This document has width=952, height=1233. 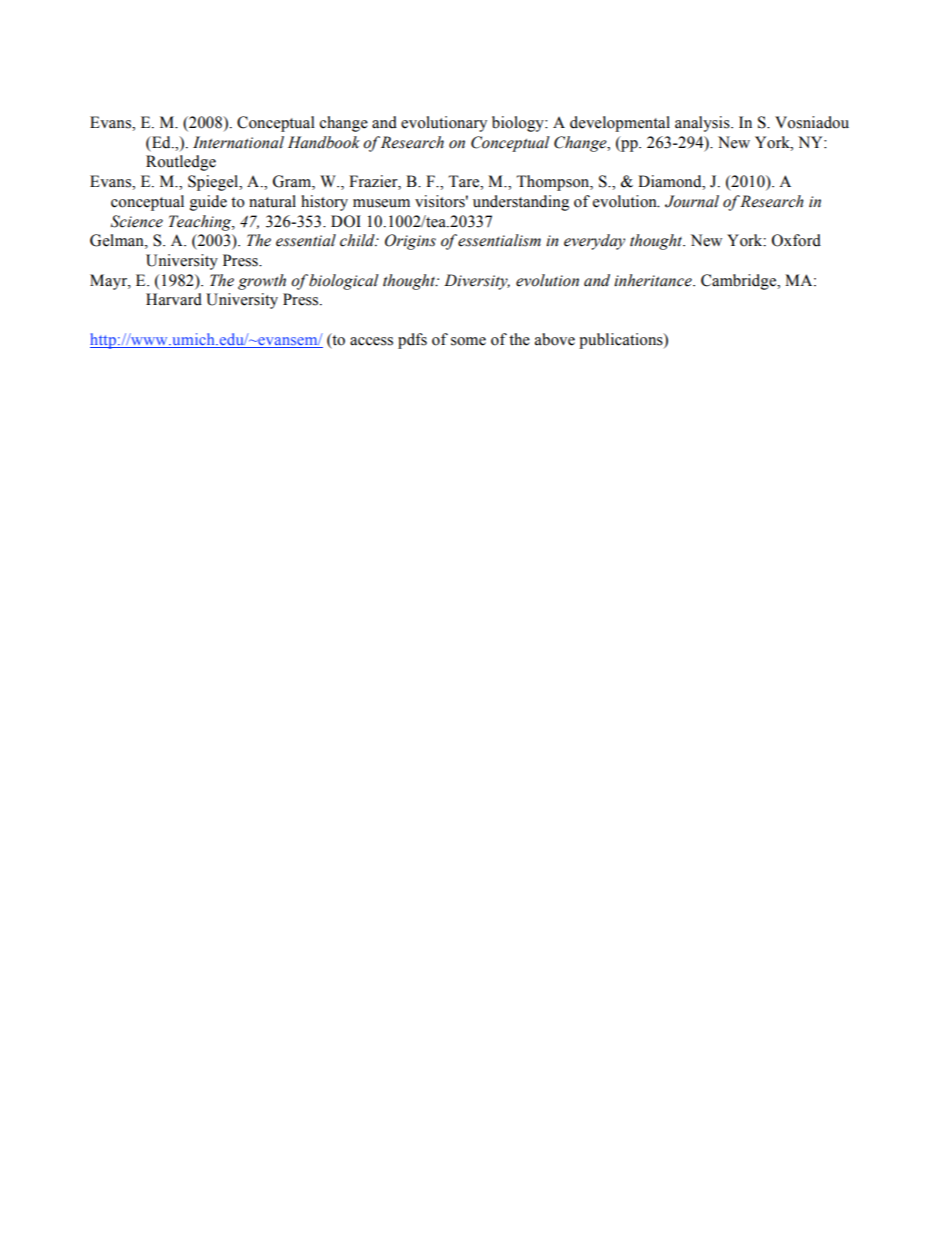 What do you see at coordinates (181, 163) in the document?
I see `Routledge` at bounding box center [181, 163].
